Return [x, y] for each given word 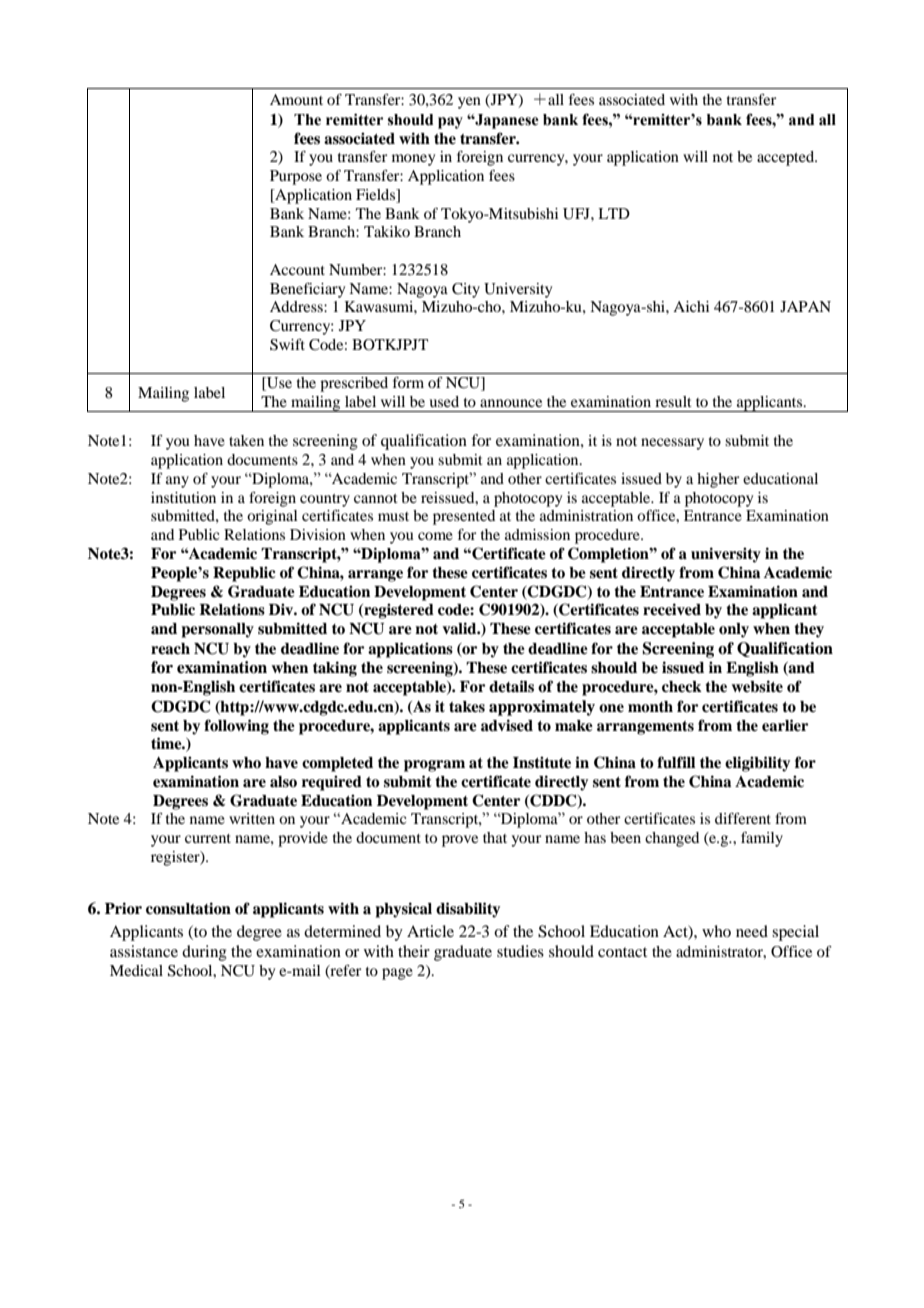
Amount [296, 99]
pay [450, 123]
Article [430, 931]
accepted [787, 158]
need [752, 931]
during [204, 953]
